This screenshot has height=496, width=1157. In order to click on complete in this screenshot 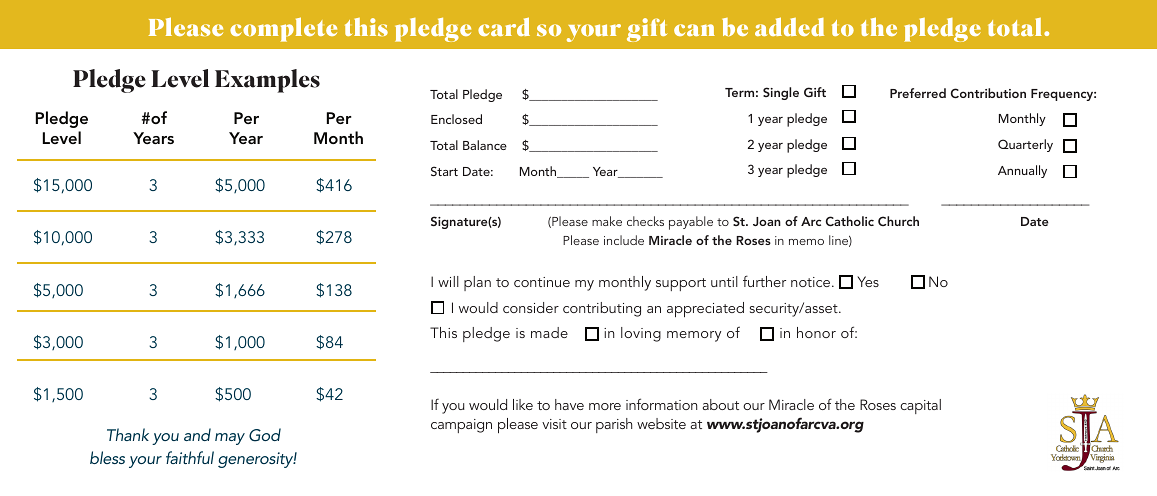, I will do `click(283, 29)`.
